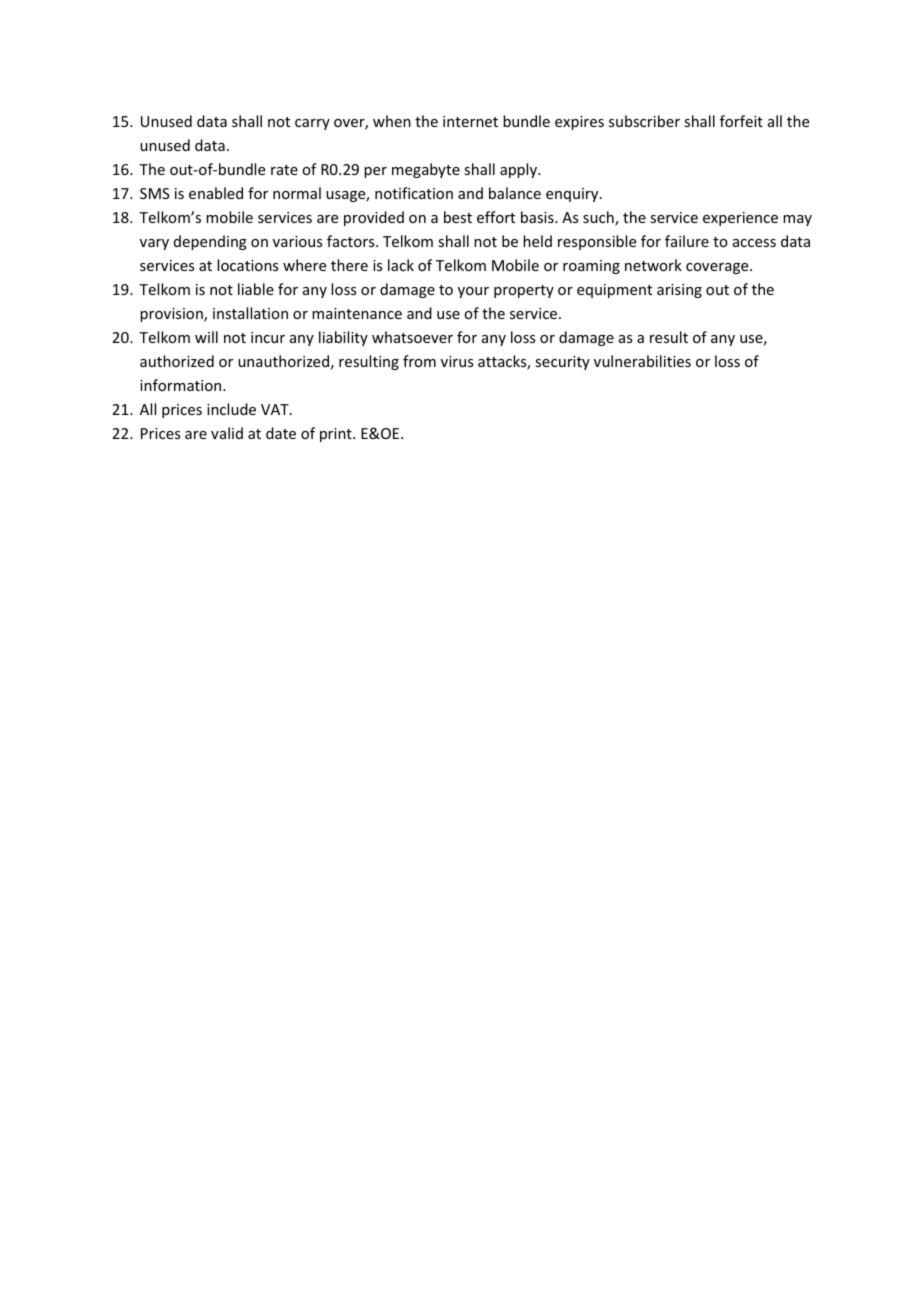 The width and height of the screenshot is (924, 1308). I want to click on your, so click(473, 292).
